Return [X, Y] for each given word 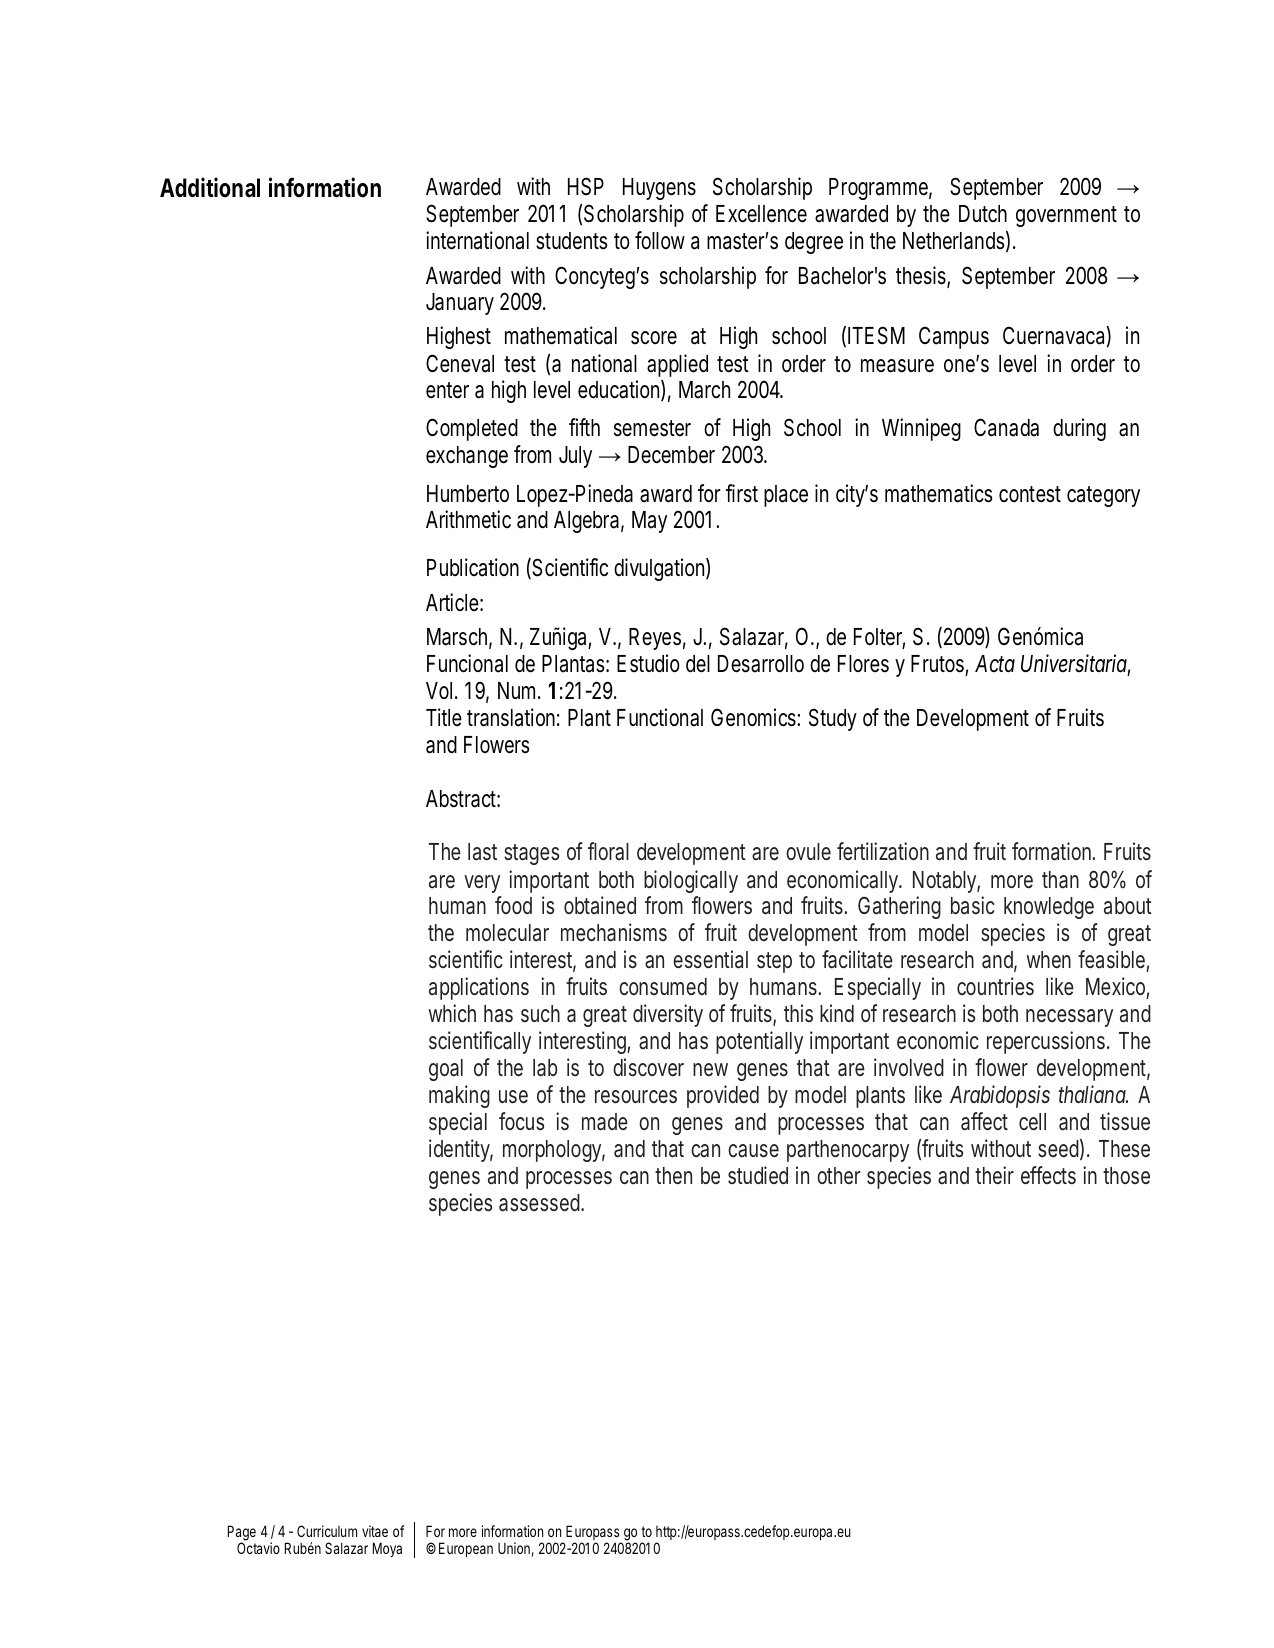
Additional [210, 187]
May [649, 522]
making [459, 1096]
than [1060, 880]
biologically [691, 881]
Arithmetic [468, 519]
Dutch [983, 213]
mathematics [939, 493]
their [994, 1175]
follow [660, 240]
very [482, 884]
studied [758, 1175]
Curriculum [327, 1531]
